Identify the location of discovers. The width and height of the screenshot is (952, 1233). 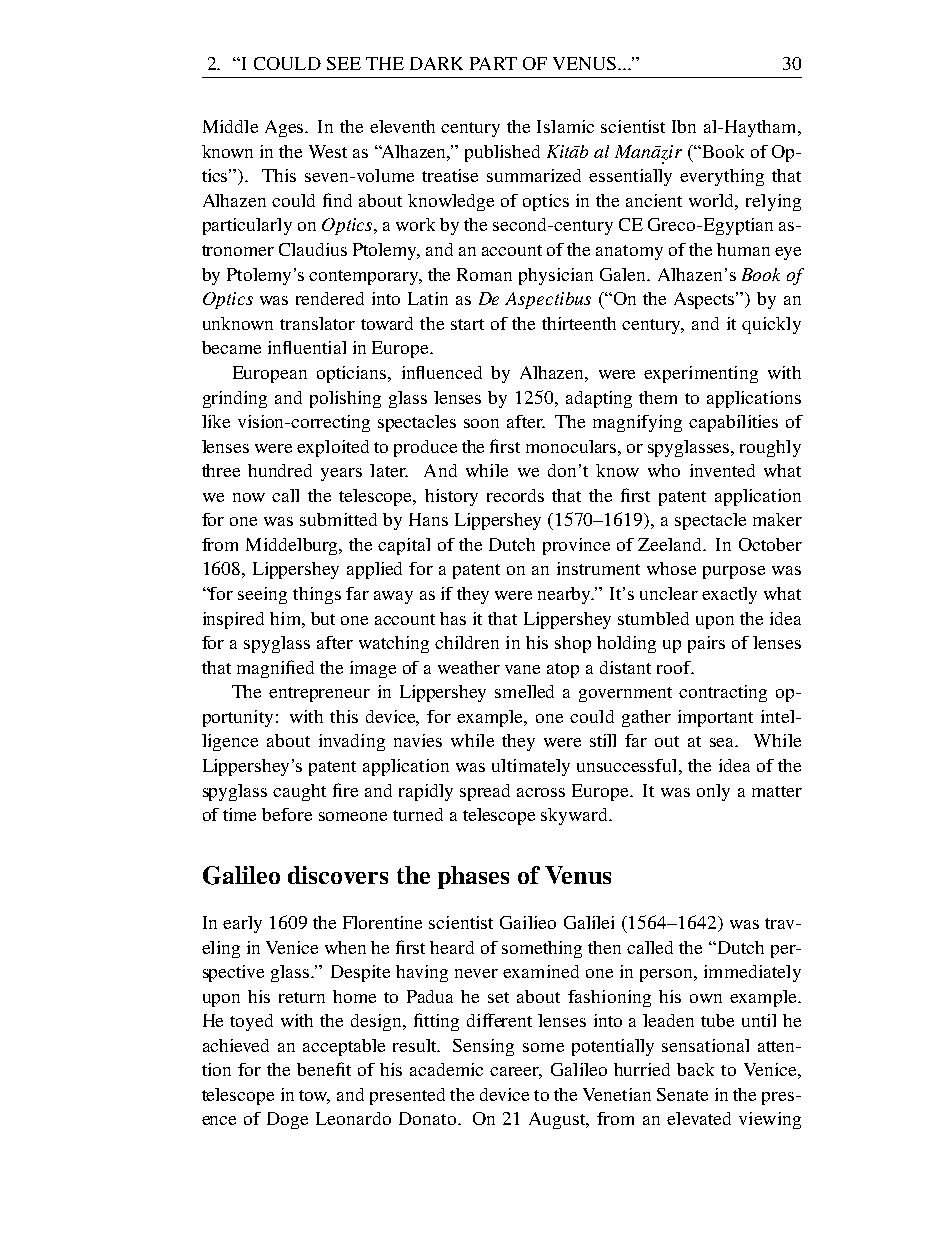
(338, 875).
